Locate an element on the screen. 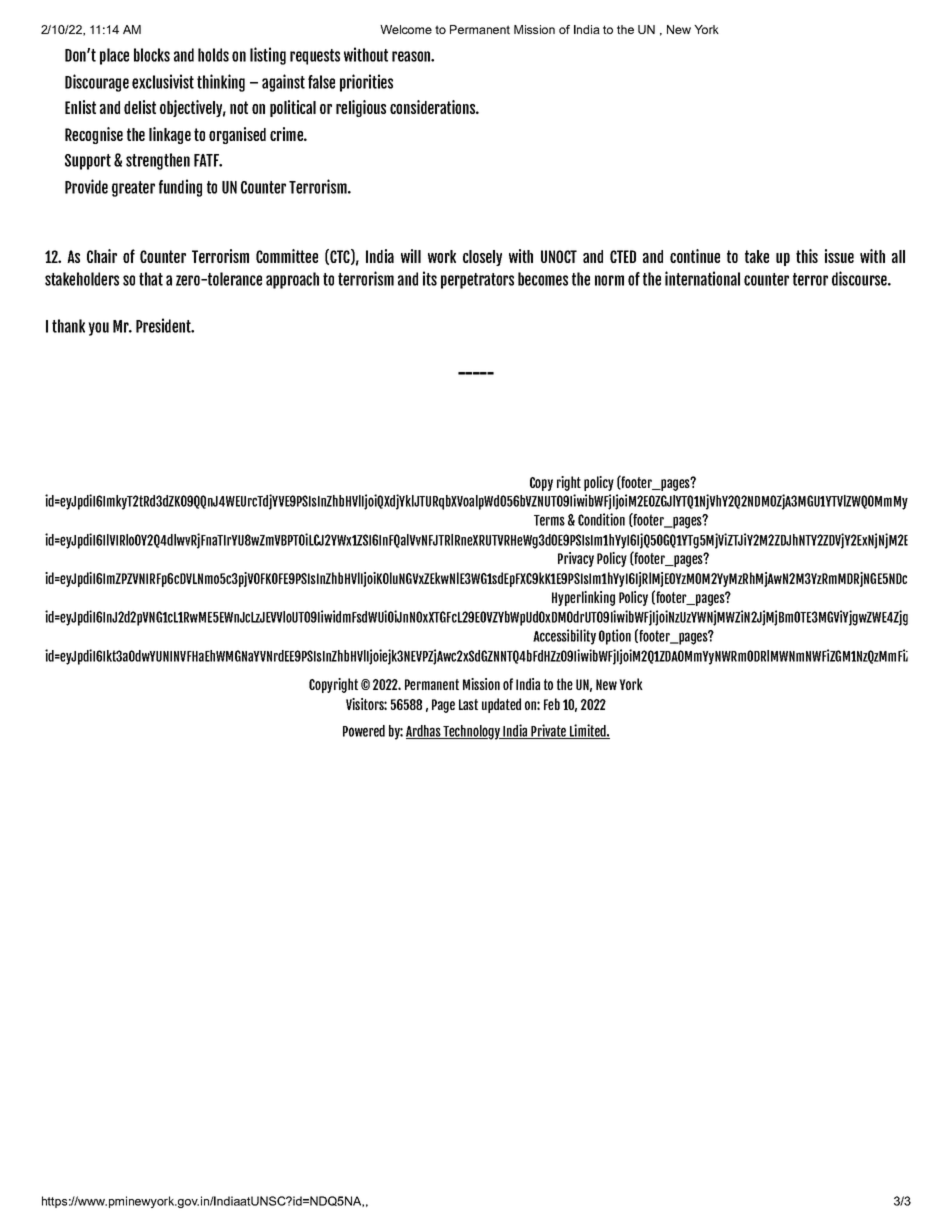 Image resolution: width=952 pixels, height=1232 pixels. Condition is located at coordinates (601, 519).
